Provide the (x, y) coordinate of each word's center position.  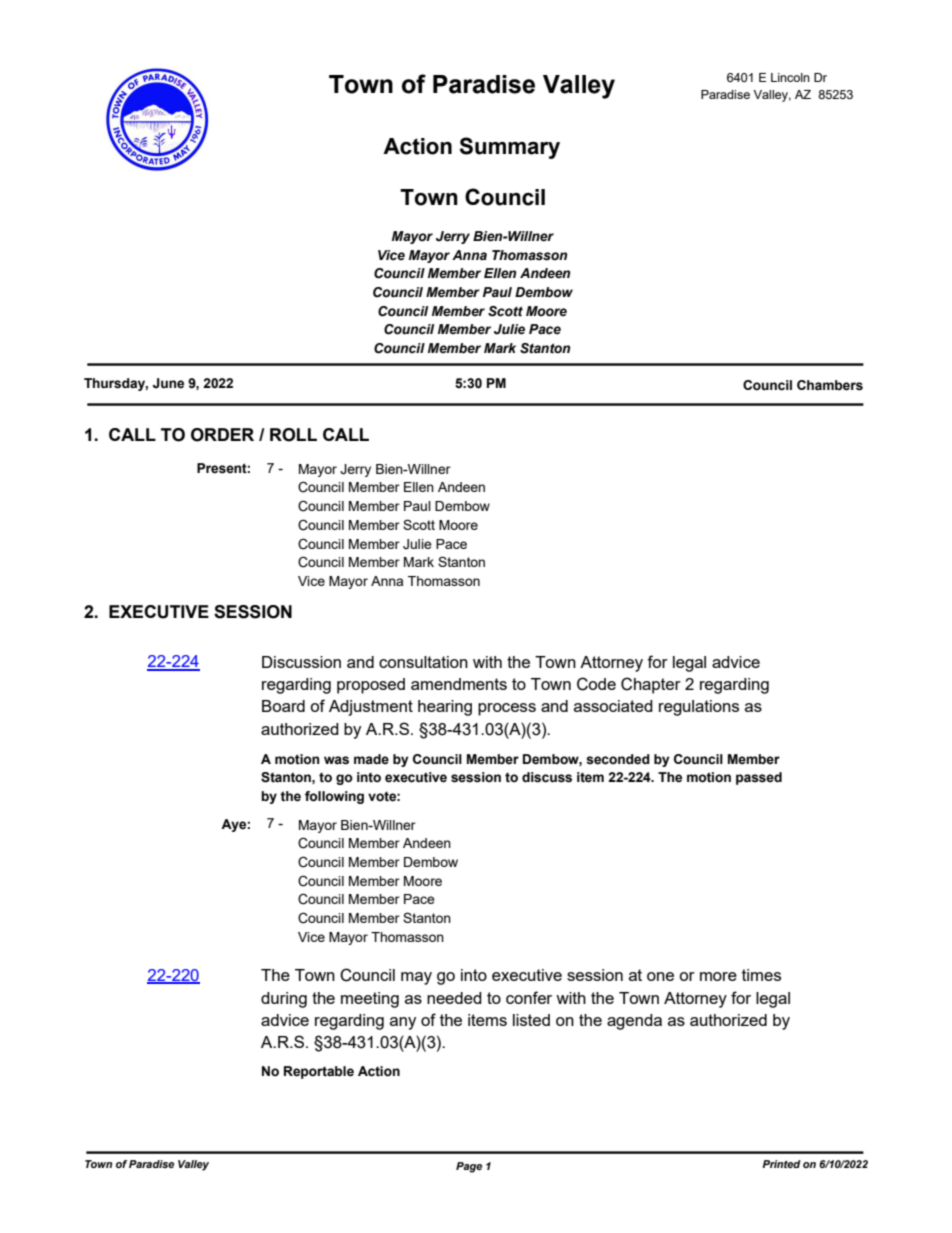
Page (469, 1167)
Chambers (830, 385)
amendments (459, 684)
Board (283, 706)
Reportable (319, 1072)
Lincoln (790, 77)
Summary (509, 148)
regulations (699, 708)
